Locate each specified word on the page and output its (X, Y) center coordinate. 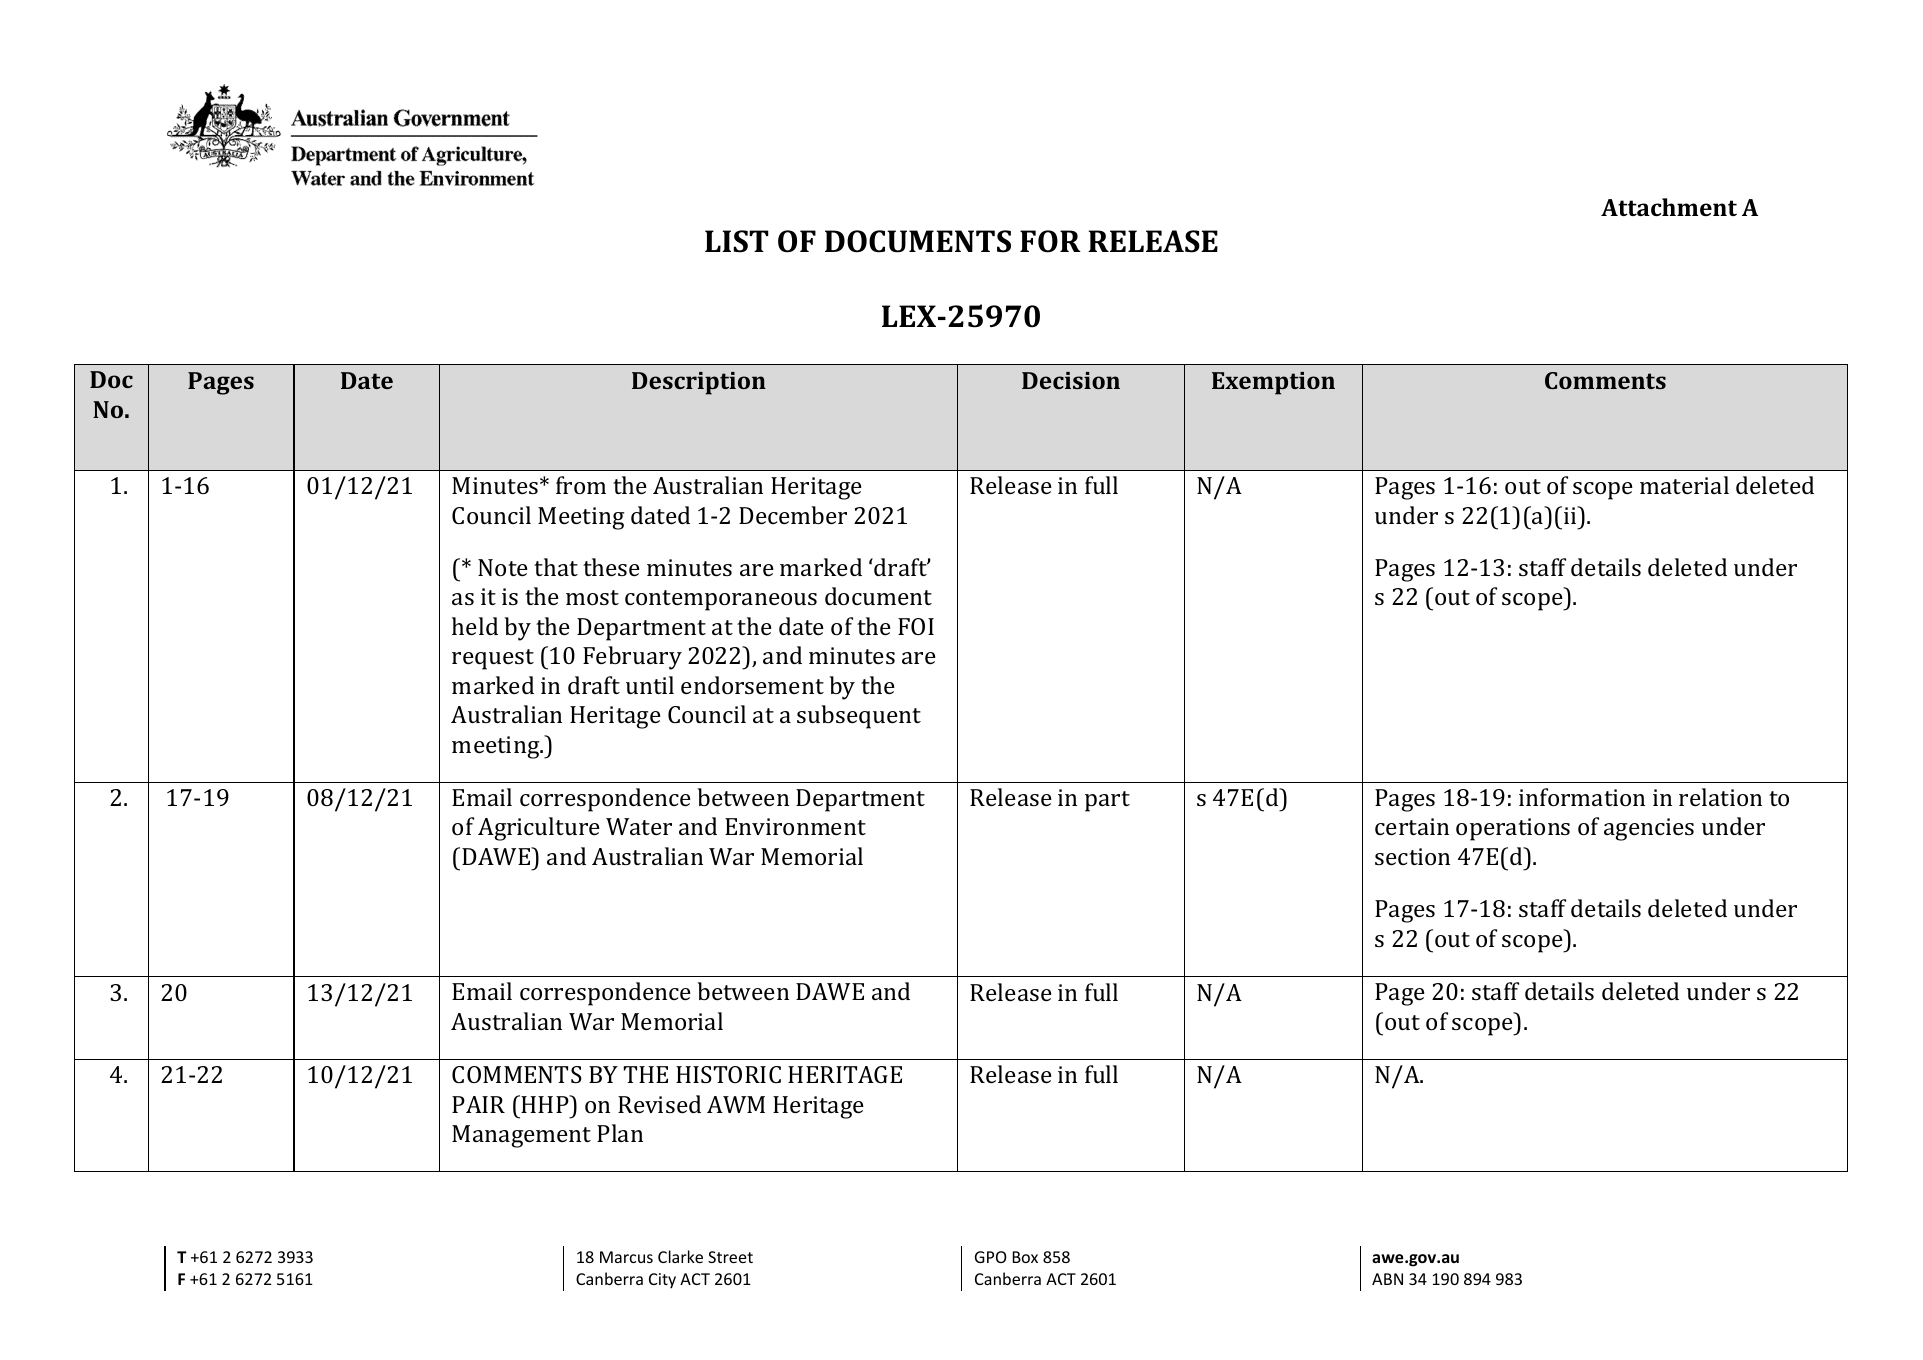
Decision (1071, 380)
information (1582, 797)
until (650, 685)
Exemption (1273, 383)
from (581, 485)
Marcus (626, 1257)
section (1412, 856)
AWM (736, 1104)
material (1684, 485)
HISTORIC (728, 1074)
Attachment (1669, 207)
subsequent (859, 717)
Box (1025, 1257)
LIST (737, 241)
